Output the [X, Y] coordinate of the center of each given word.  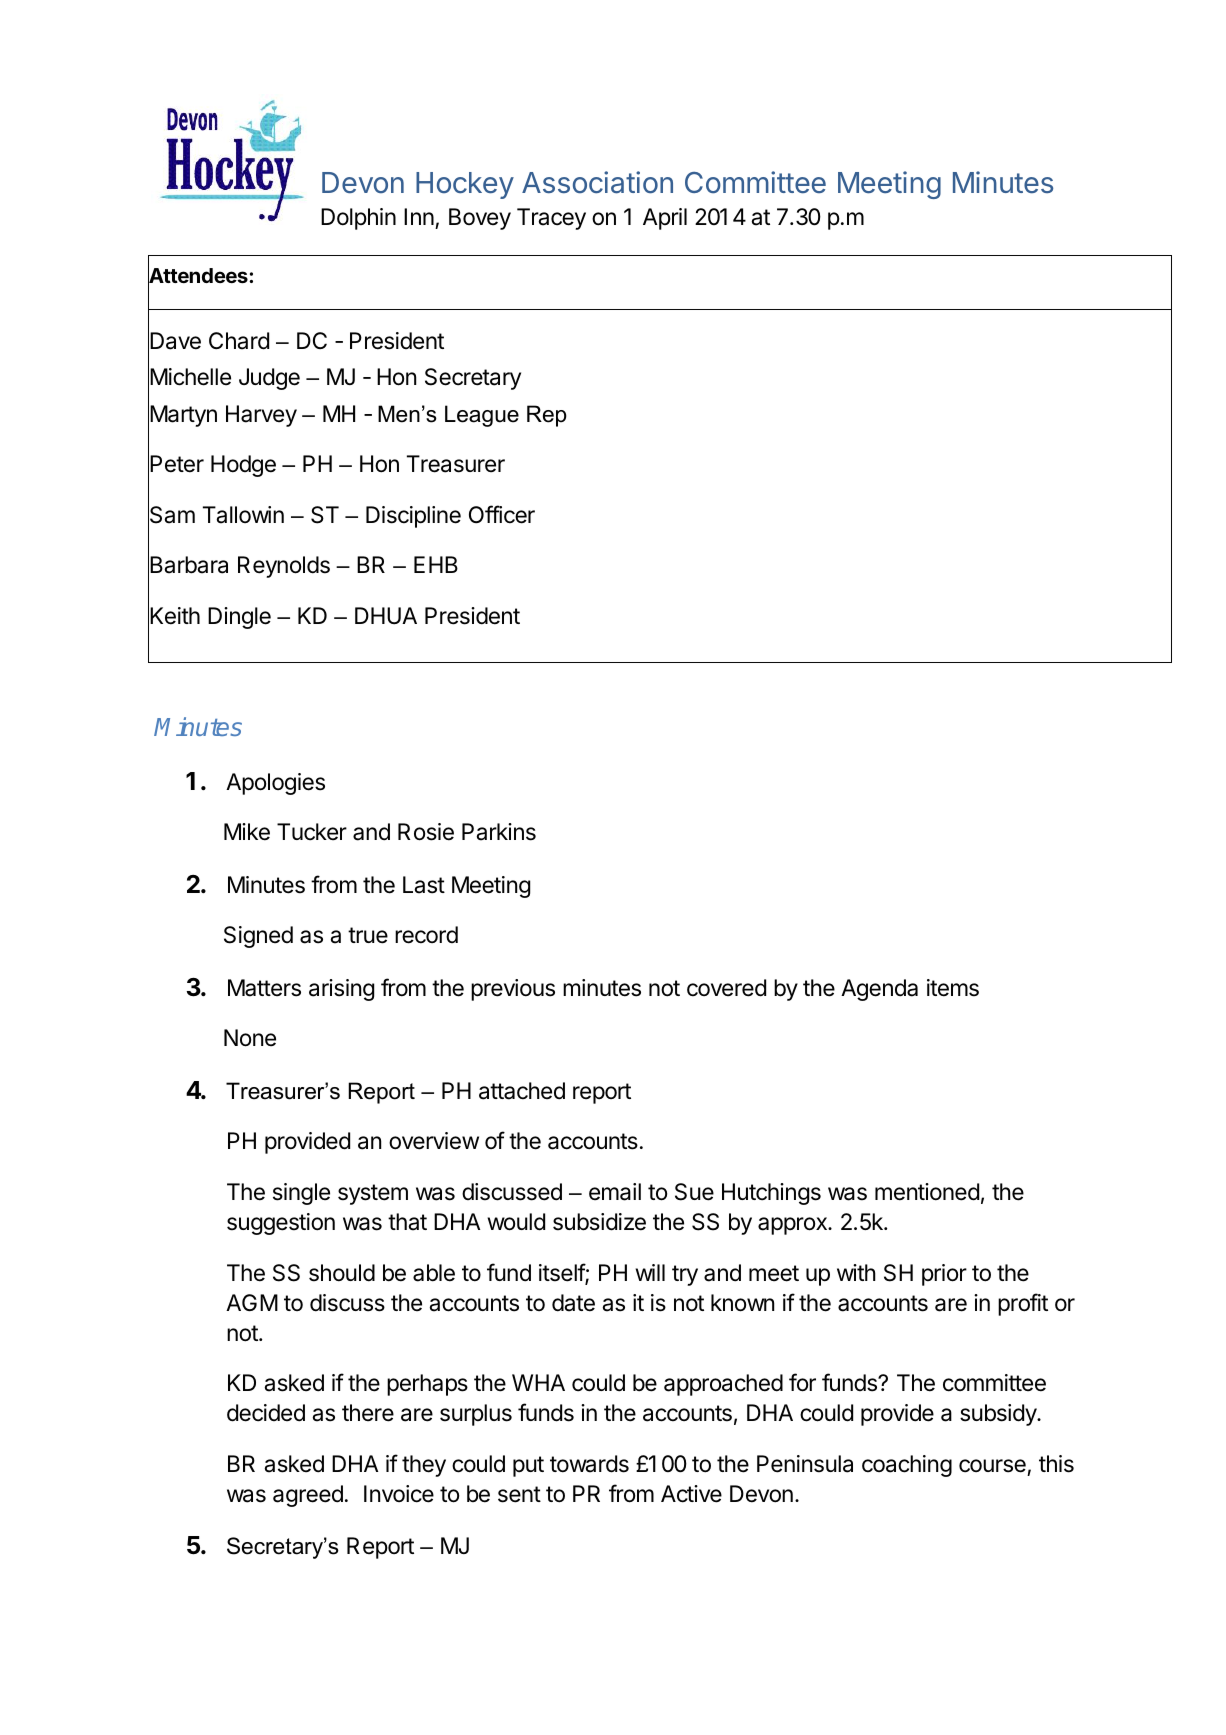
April [665, 219]
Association [597, 182]
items [953, 988]
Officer [502, 514]
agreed [308, 1496]
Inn [419, 216]
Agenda [879, 990]
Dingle [239, 618]
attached [522, 1091]
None [250, 1038]
